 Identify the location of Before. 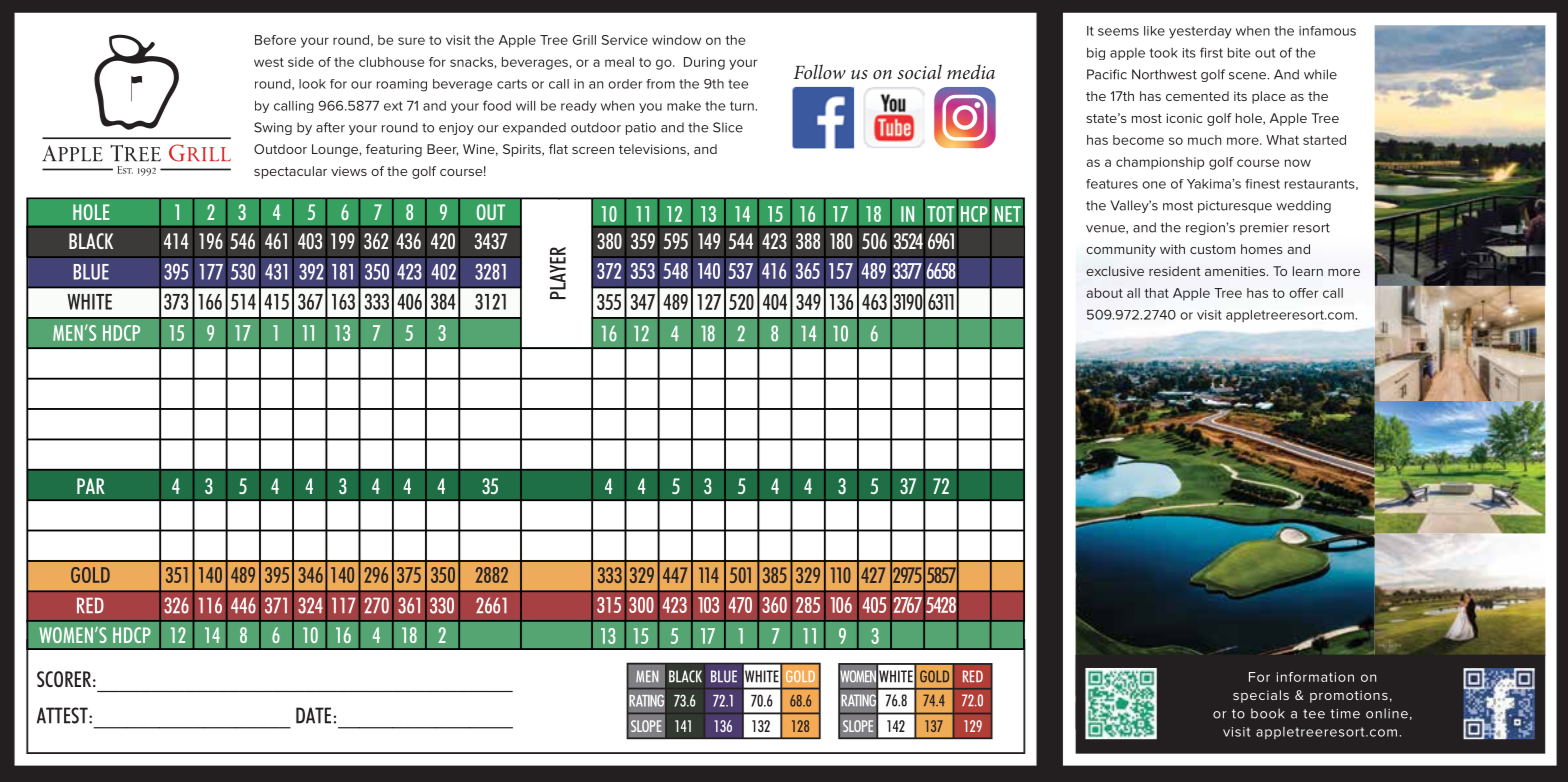
(275, 40).
